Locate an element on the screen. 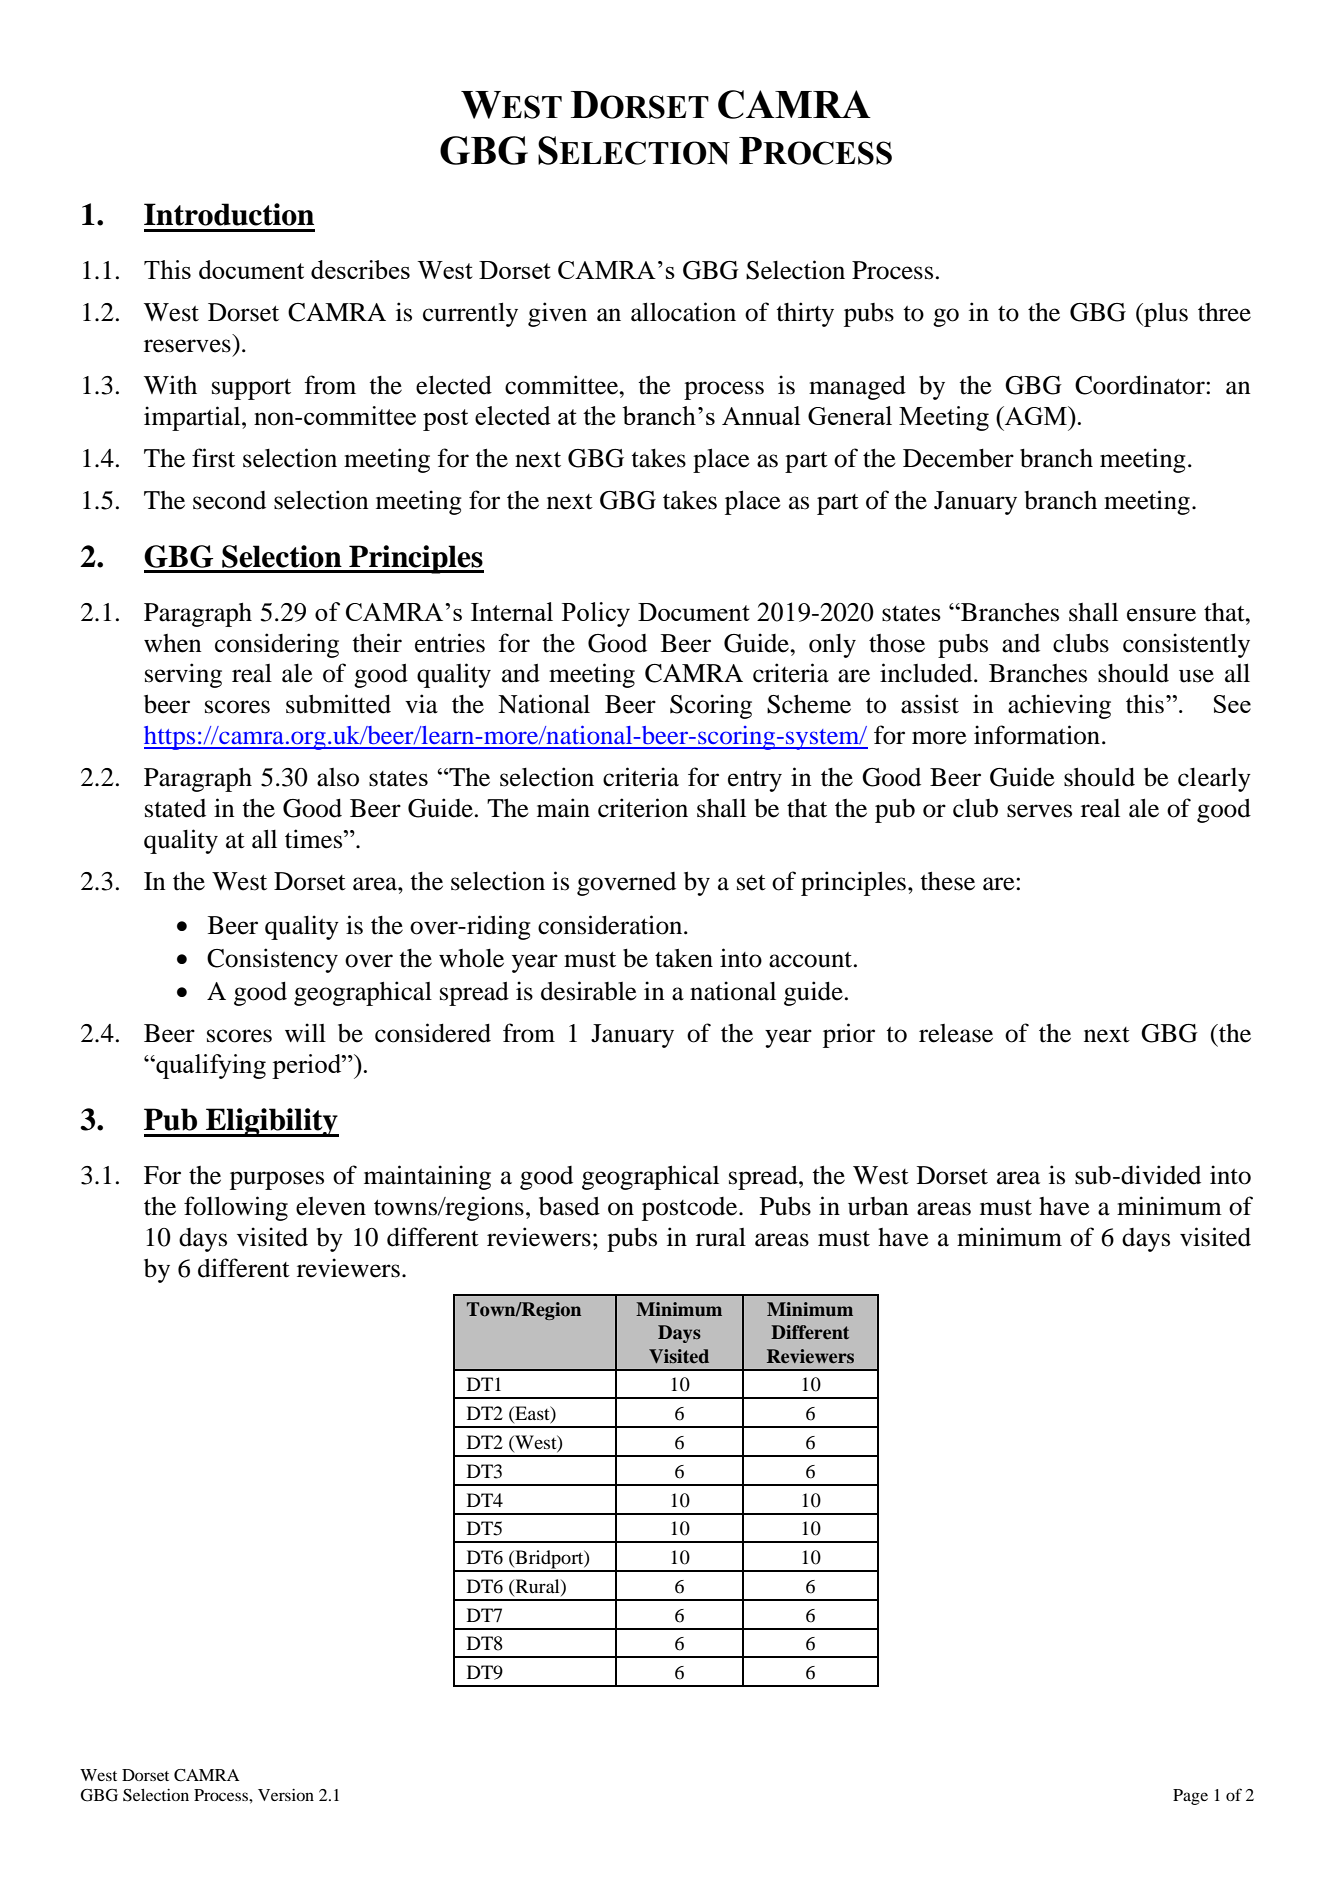 Image resolution: width=1332 pixels, height=1884 pixels. describes is located at coordinates (360, 269).
